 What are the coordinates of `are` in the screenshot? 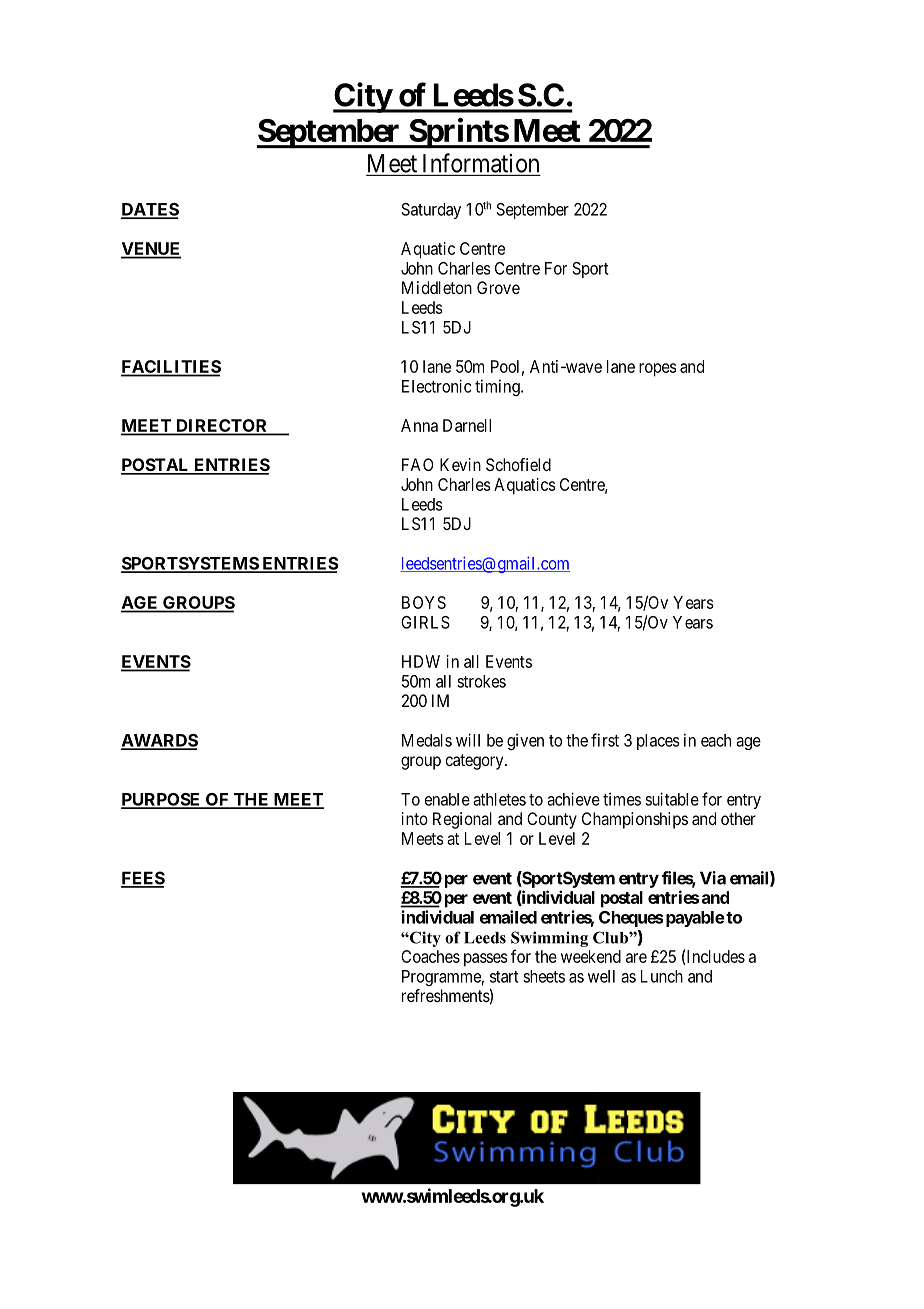 It's located at (636, 958).
